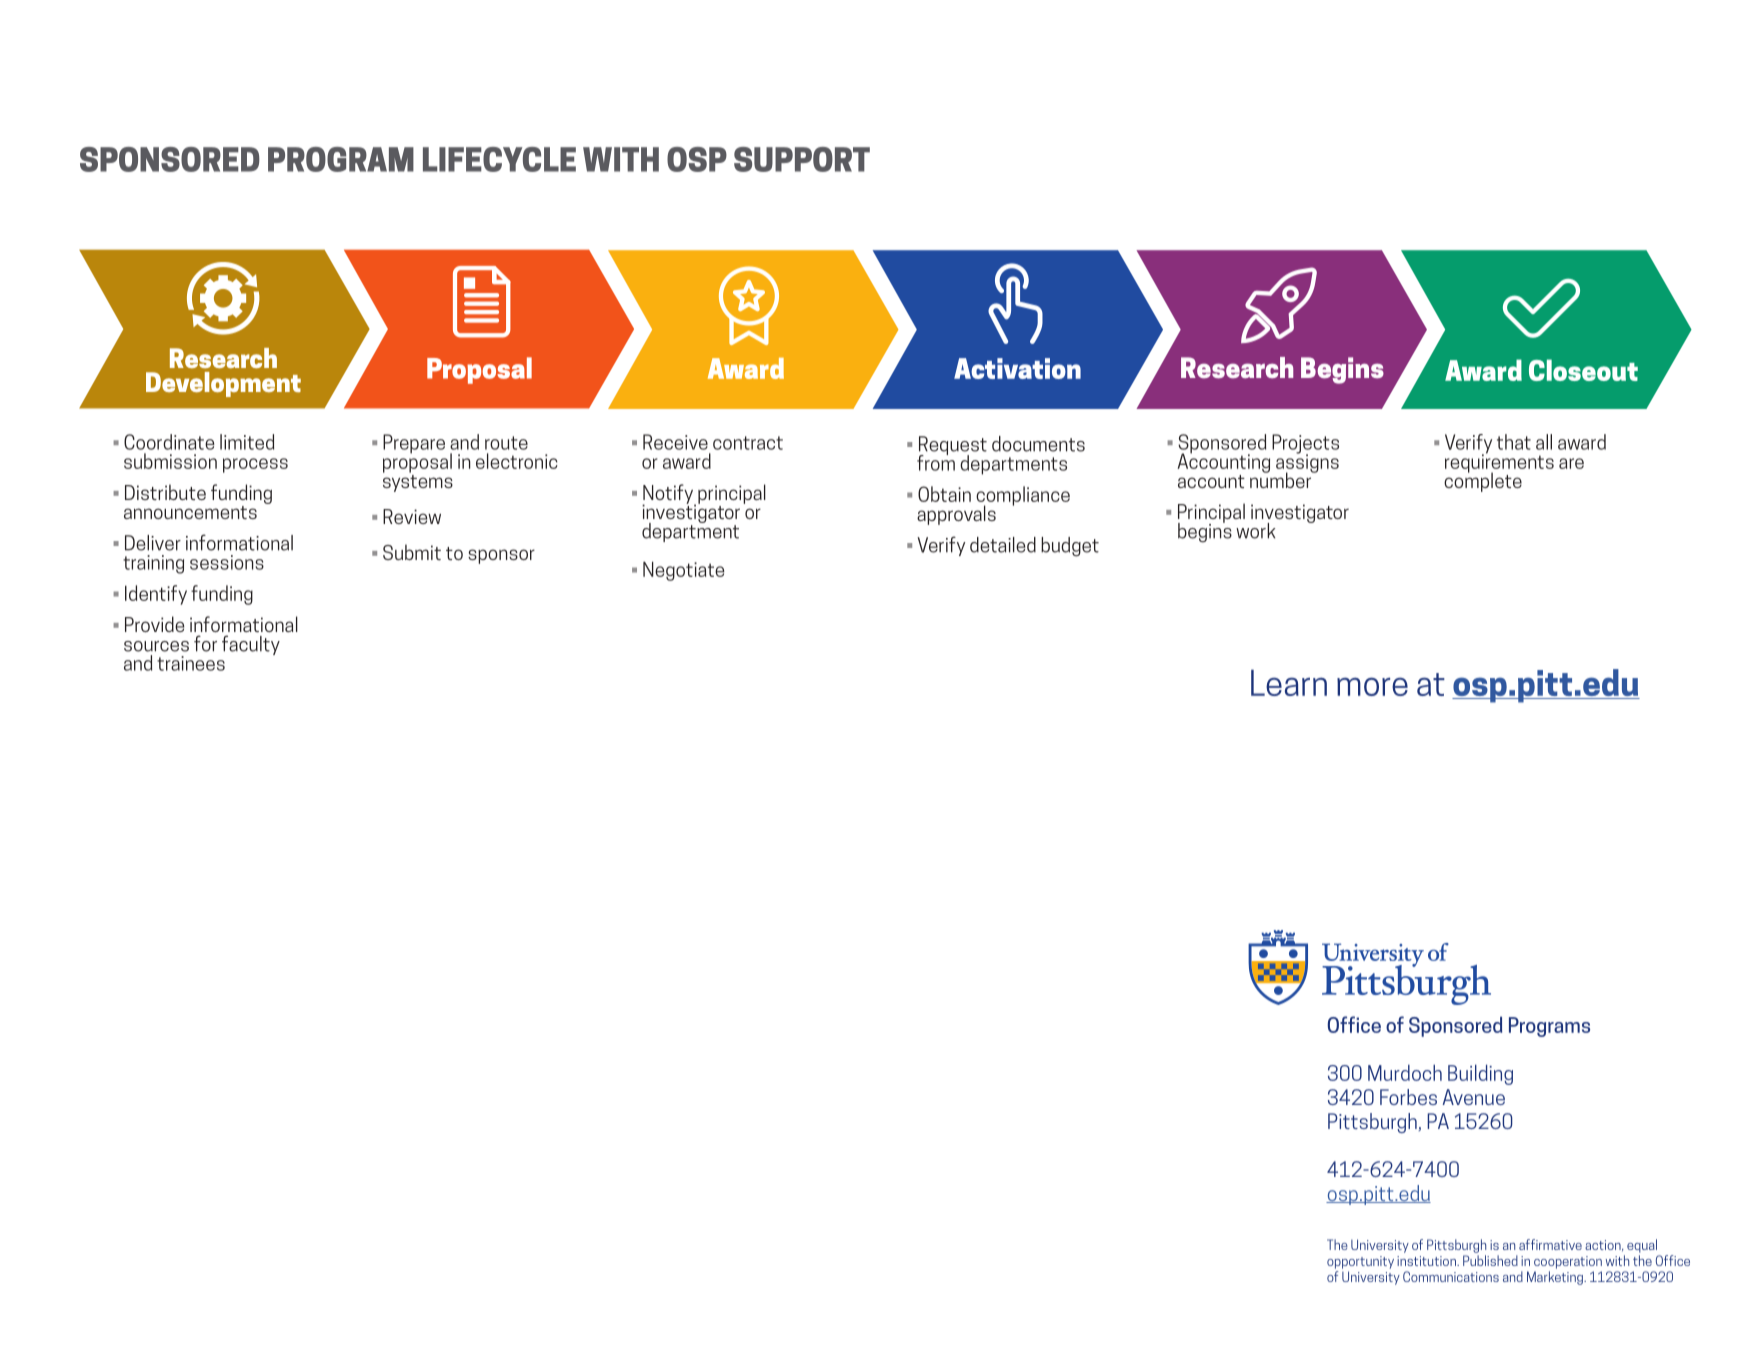  I want to click on Activation, so click(1017, 368).
